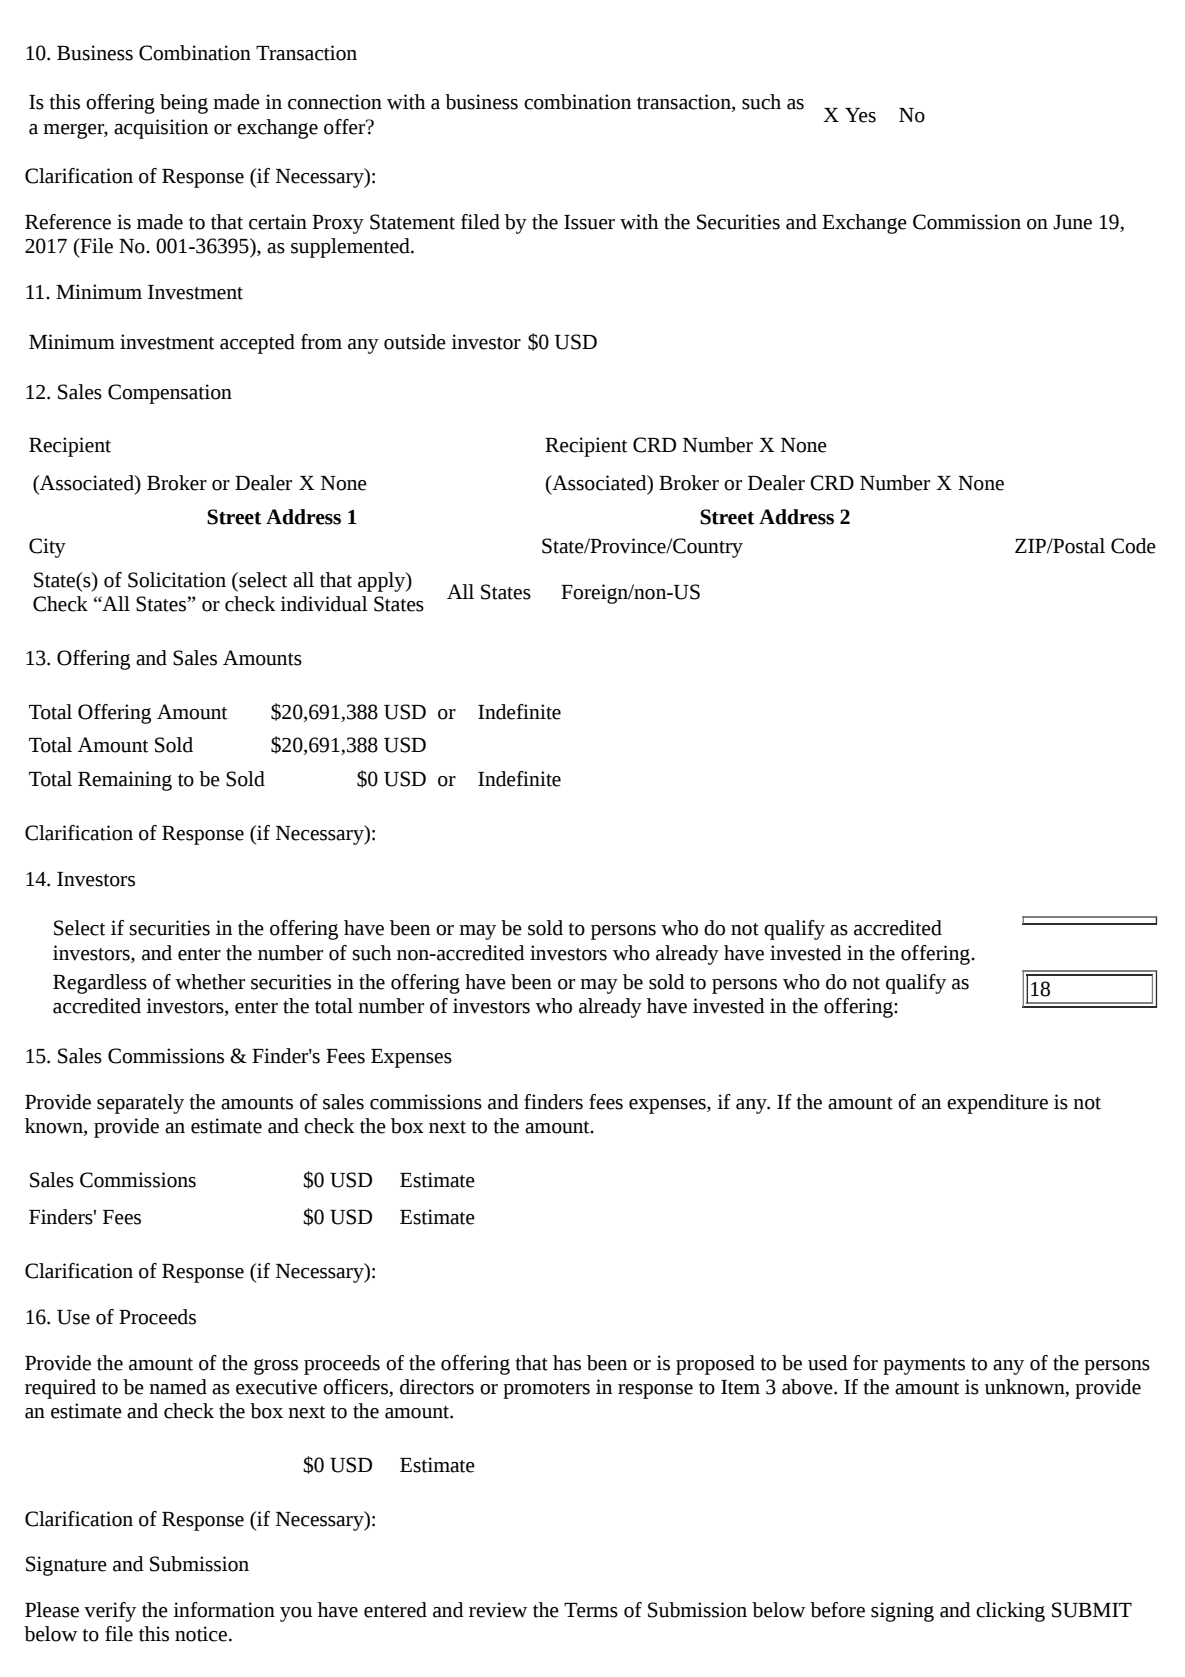 This page has height=1677, width=1185. Describe the element at coordinates (324, 604) in the page. I see `individual` at that location.
